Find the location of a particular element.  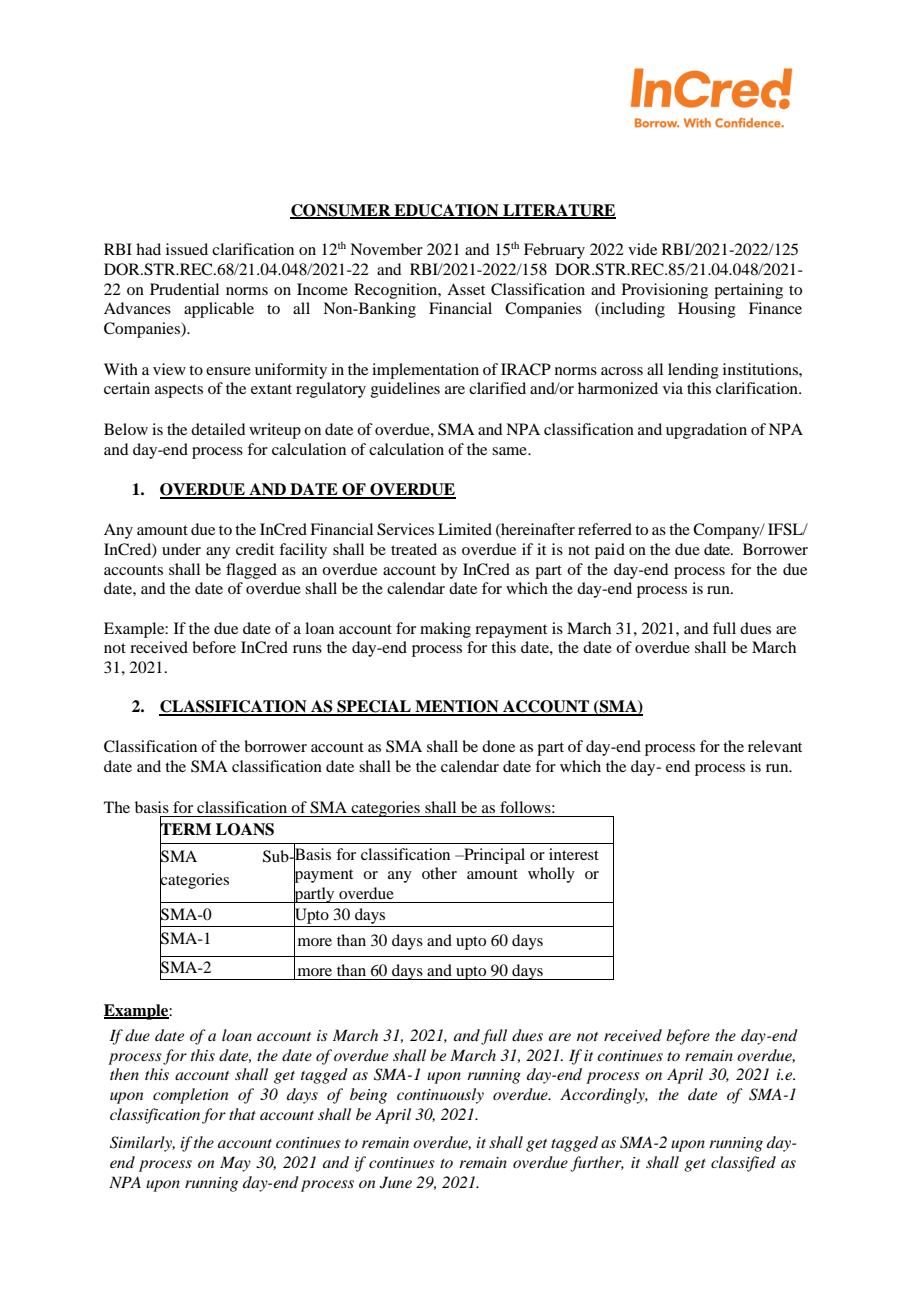

EDUCATION is located at coordinates (446, 211).
